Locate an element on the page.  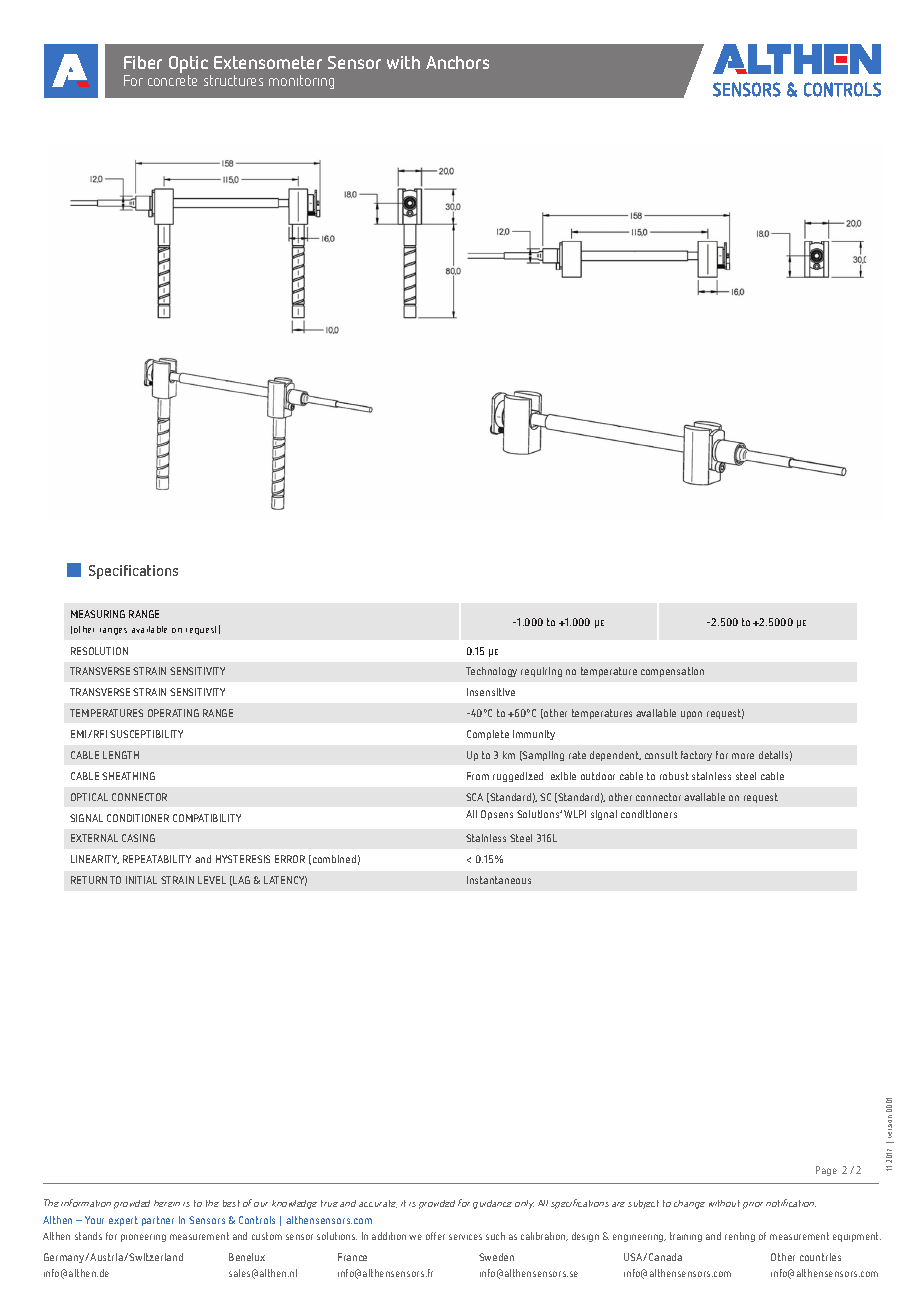
structures is located at coordinates (233, 80).
